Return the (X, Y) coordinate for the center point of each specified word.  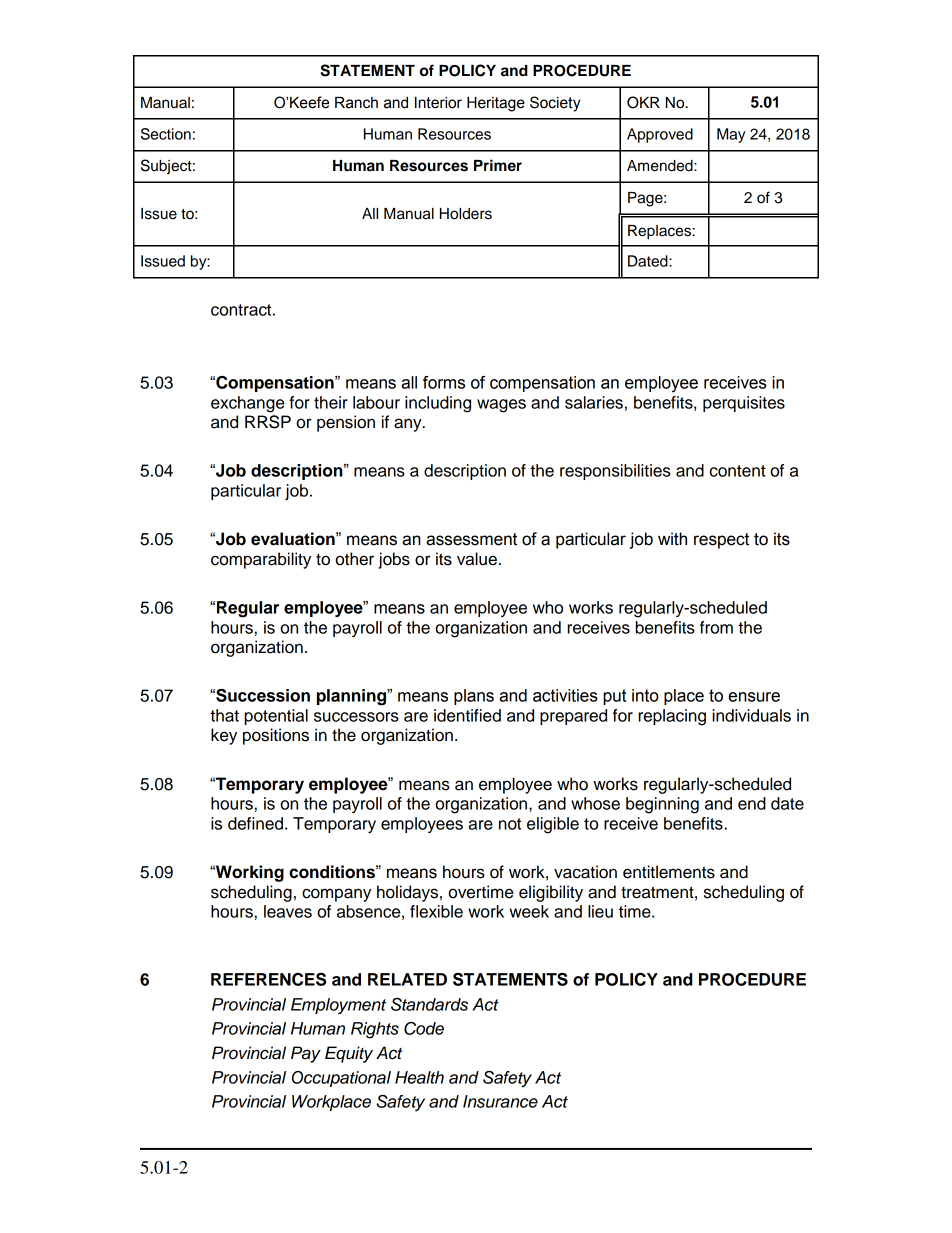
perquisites (744, 404)
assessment (471, 539)
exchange (247, 404)
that (224, 715)
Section (166, 134)
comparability (261, 560)
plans (474, 697)
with (672, 539)
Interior (438, 103)
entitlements (669, 872)
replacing (672, 717)
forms (444, 382)
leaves (288, 911)
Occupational (341, 1079)
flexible (436, 911)
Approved (660, 135)
